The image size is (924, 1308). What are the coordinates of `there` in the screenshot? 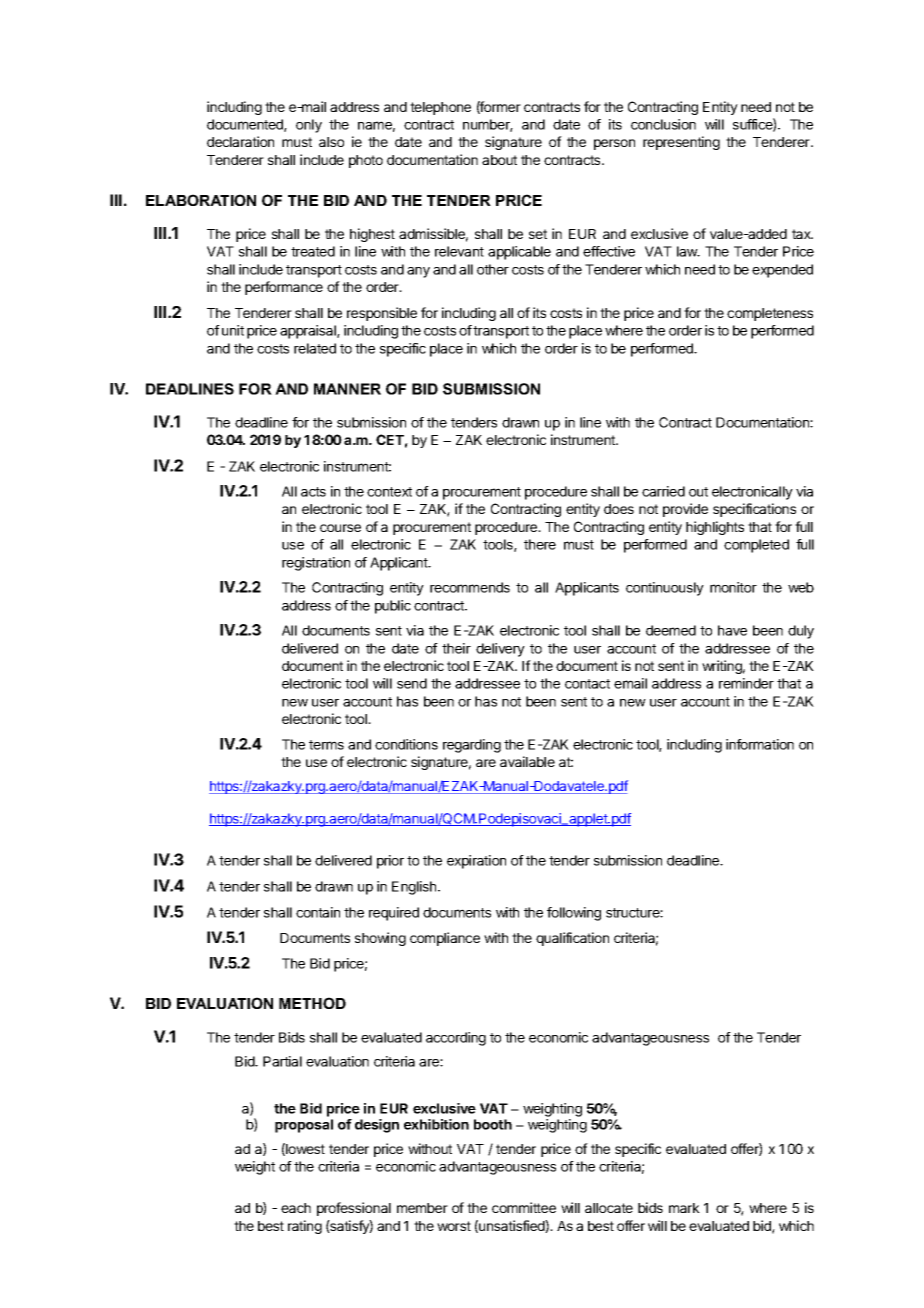 It's located at (540, 544).
